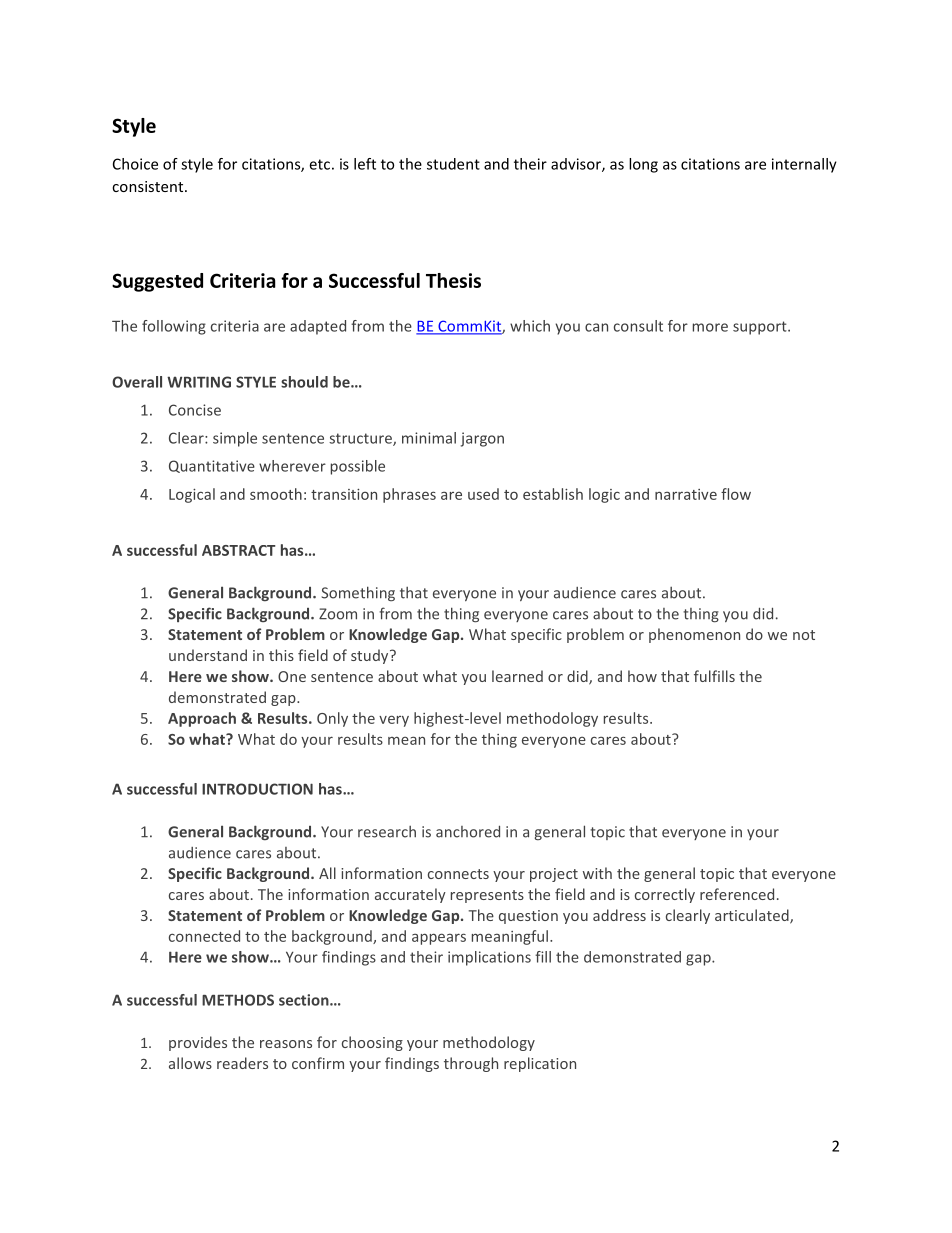 The image size is (952, 1233). I want to click on student, so click(453, 164).
